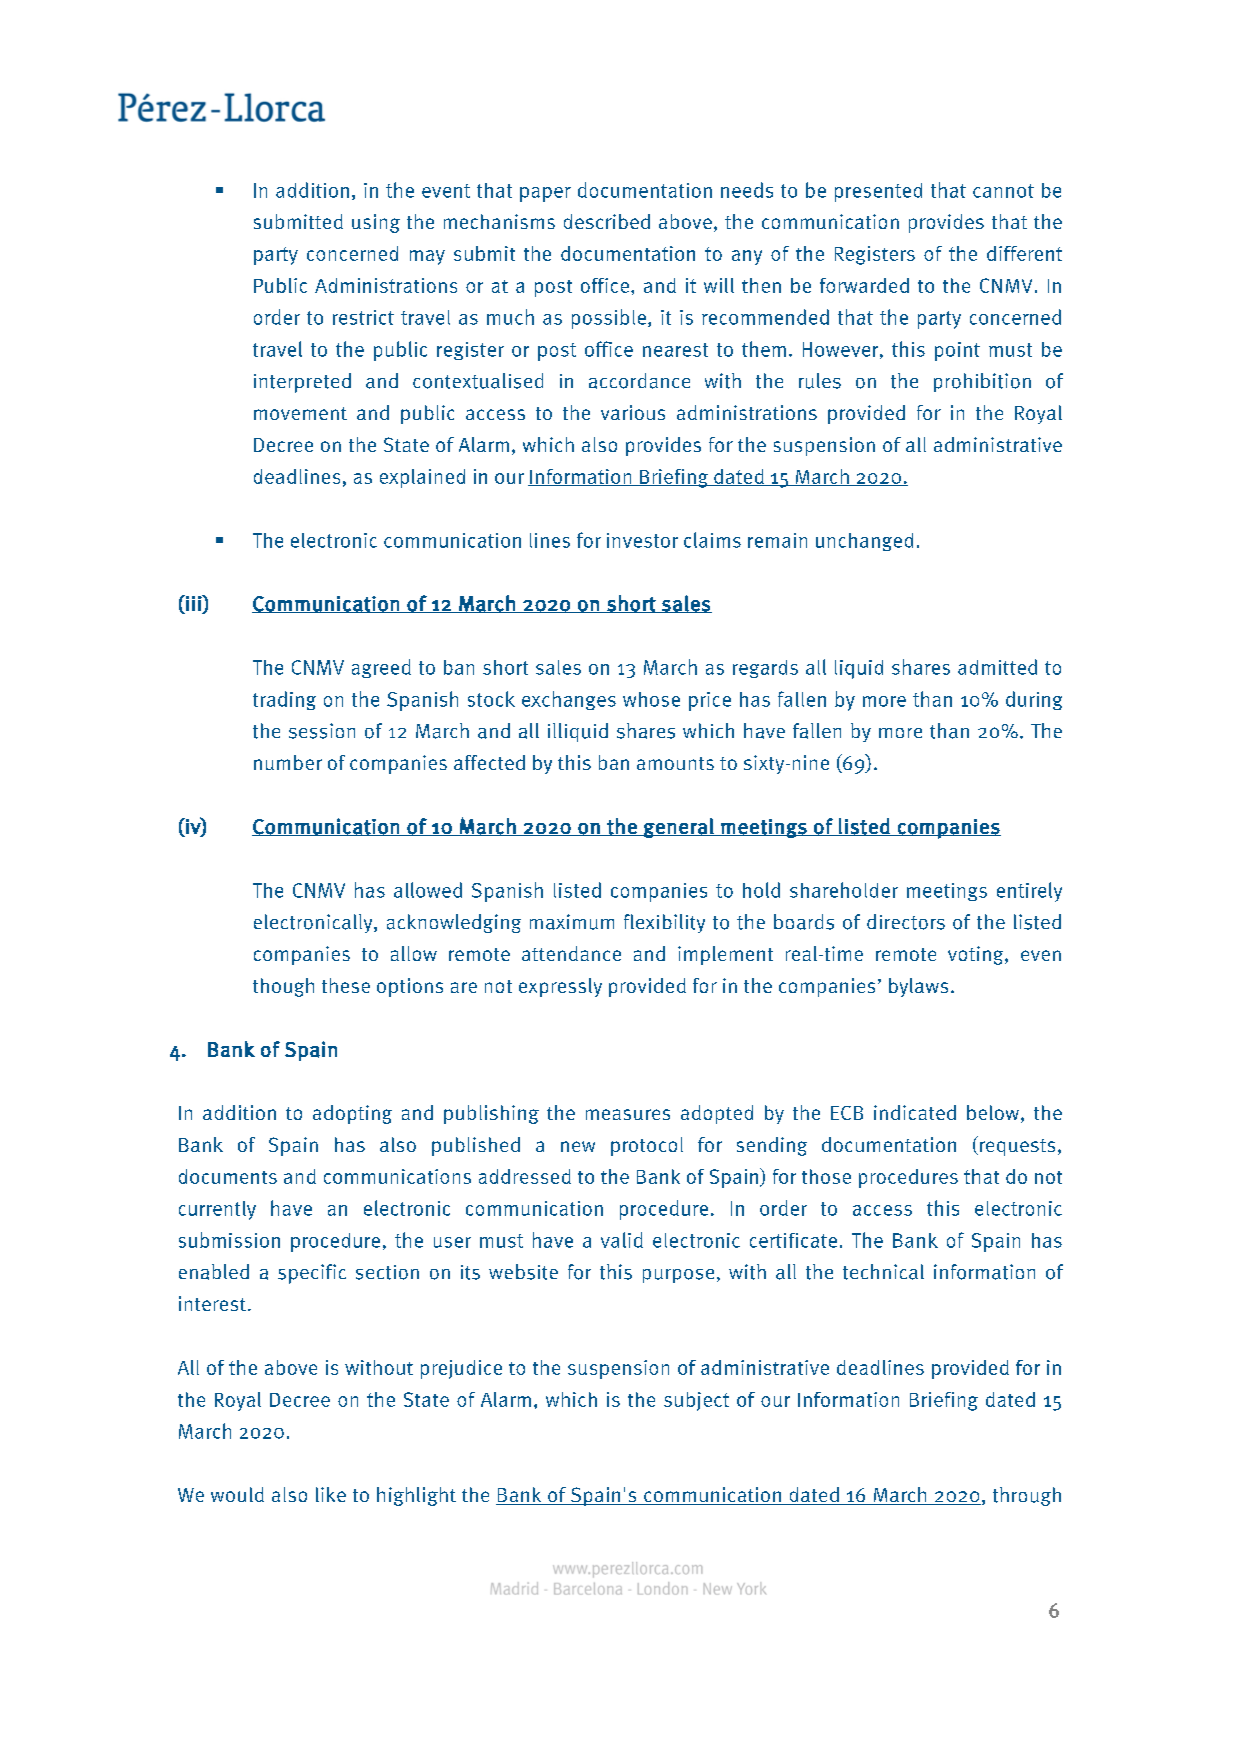 This screenshot has width=1240, height=1753. What do you see at coordinates (607, 221) in the screenshot?
I see `described` at bounding box center [607, 221].
